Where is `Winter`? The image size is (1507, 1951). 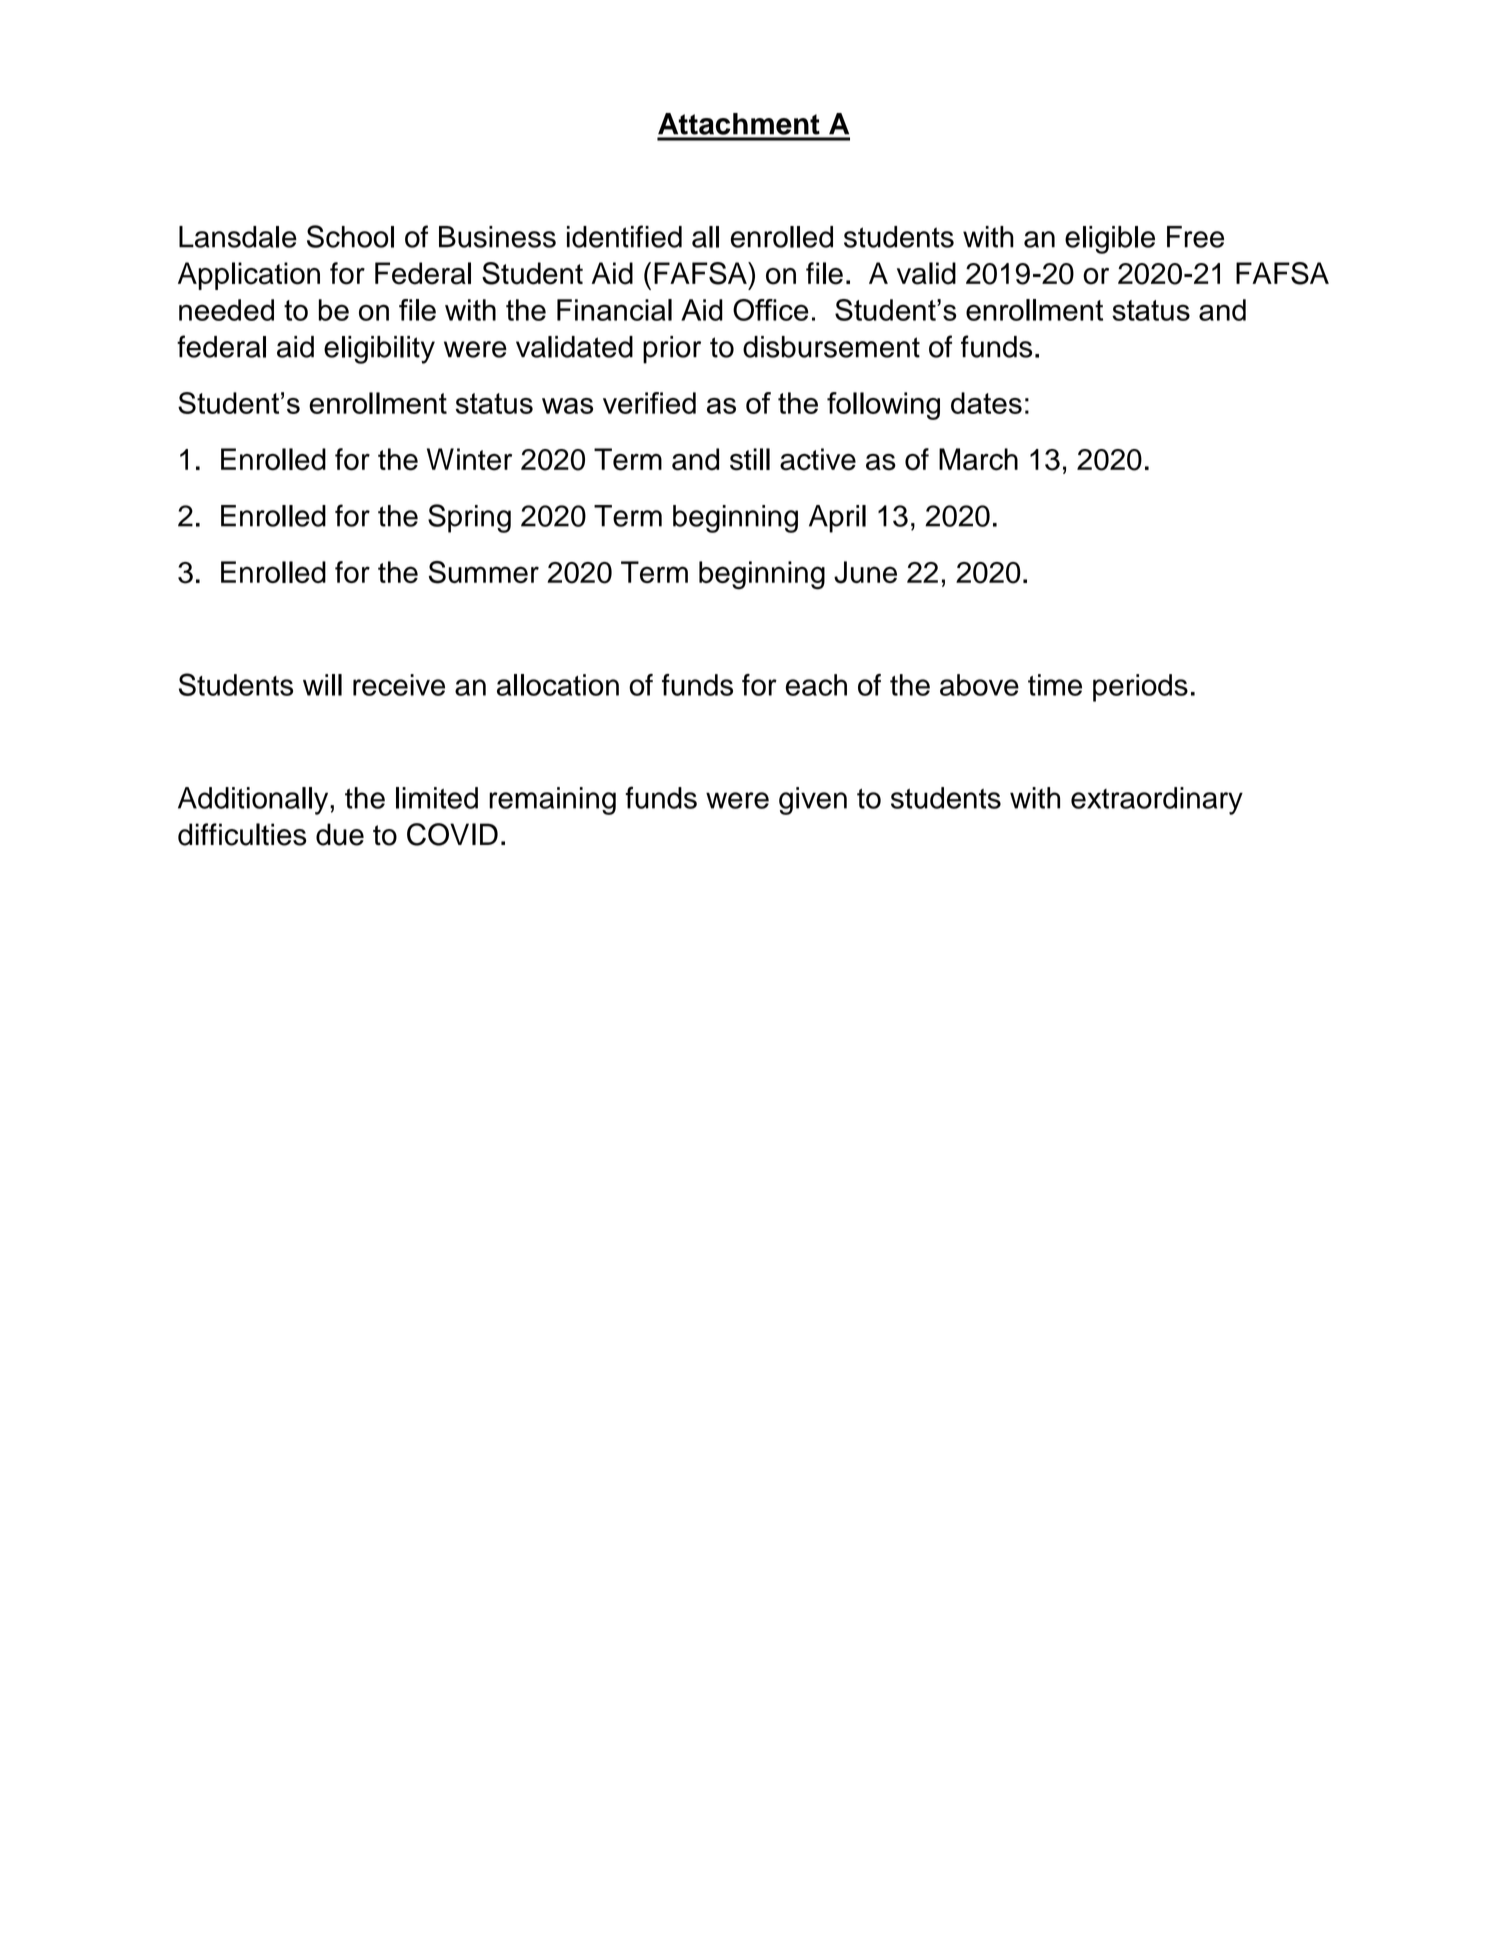 Winter is located at coordinates (469, 459).
